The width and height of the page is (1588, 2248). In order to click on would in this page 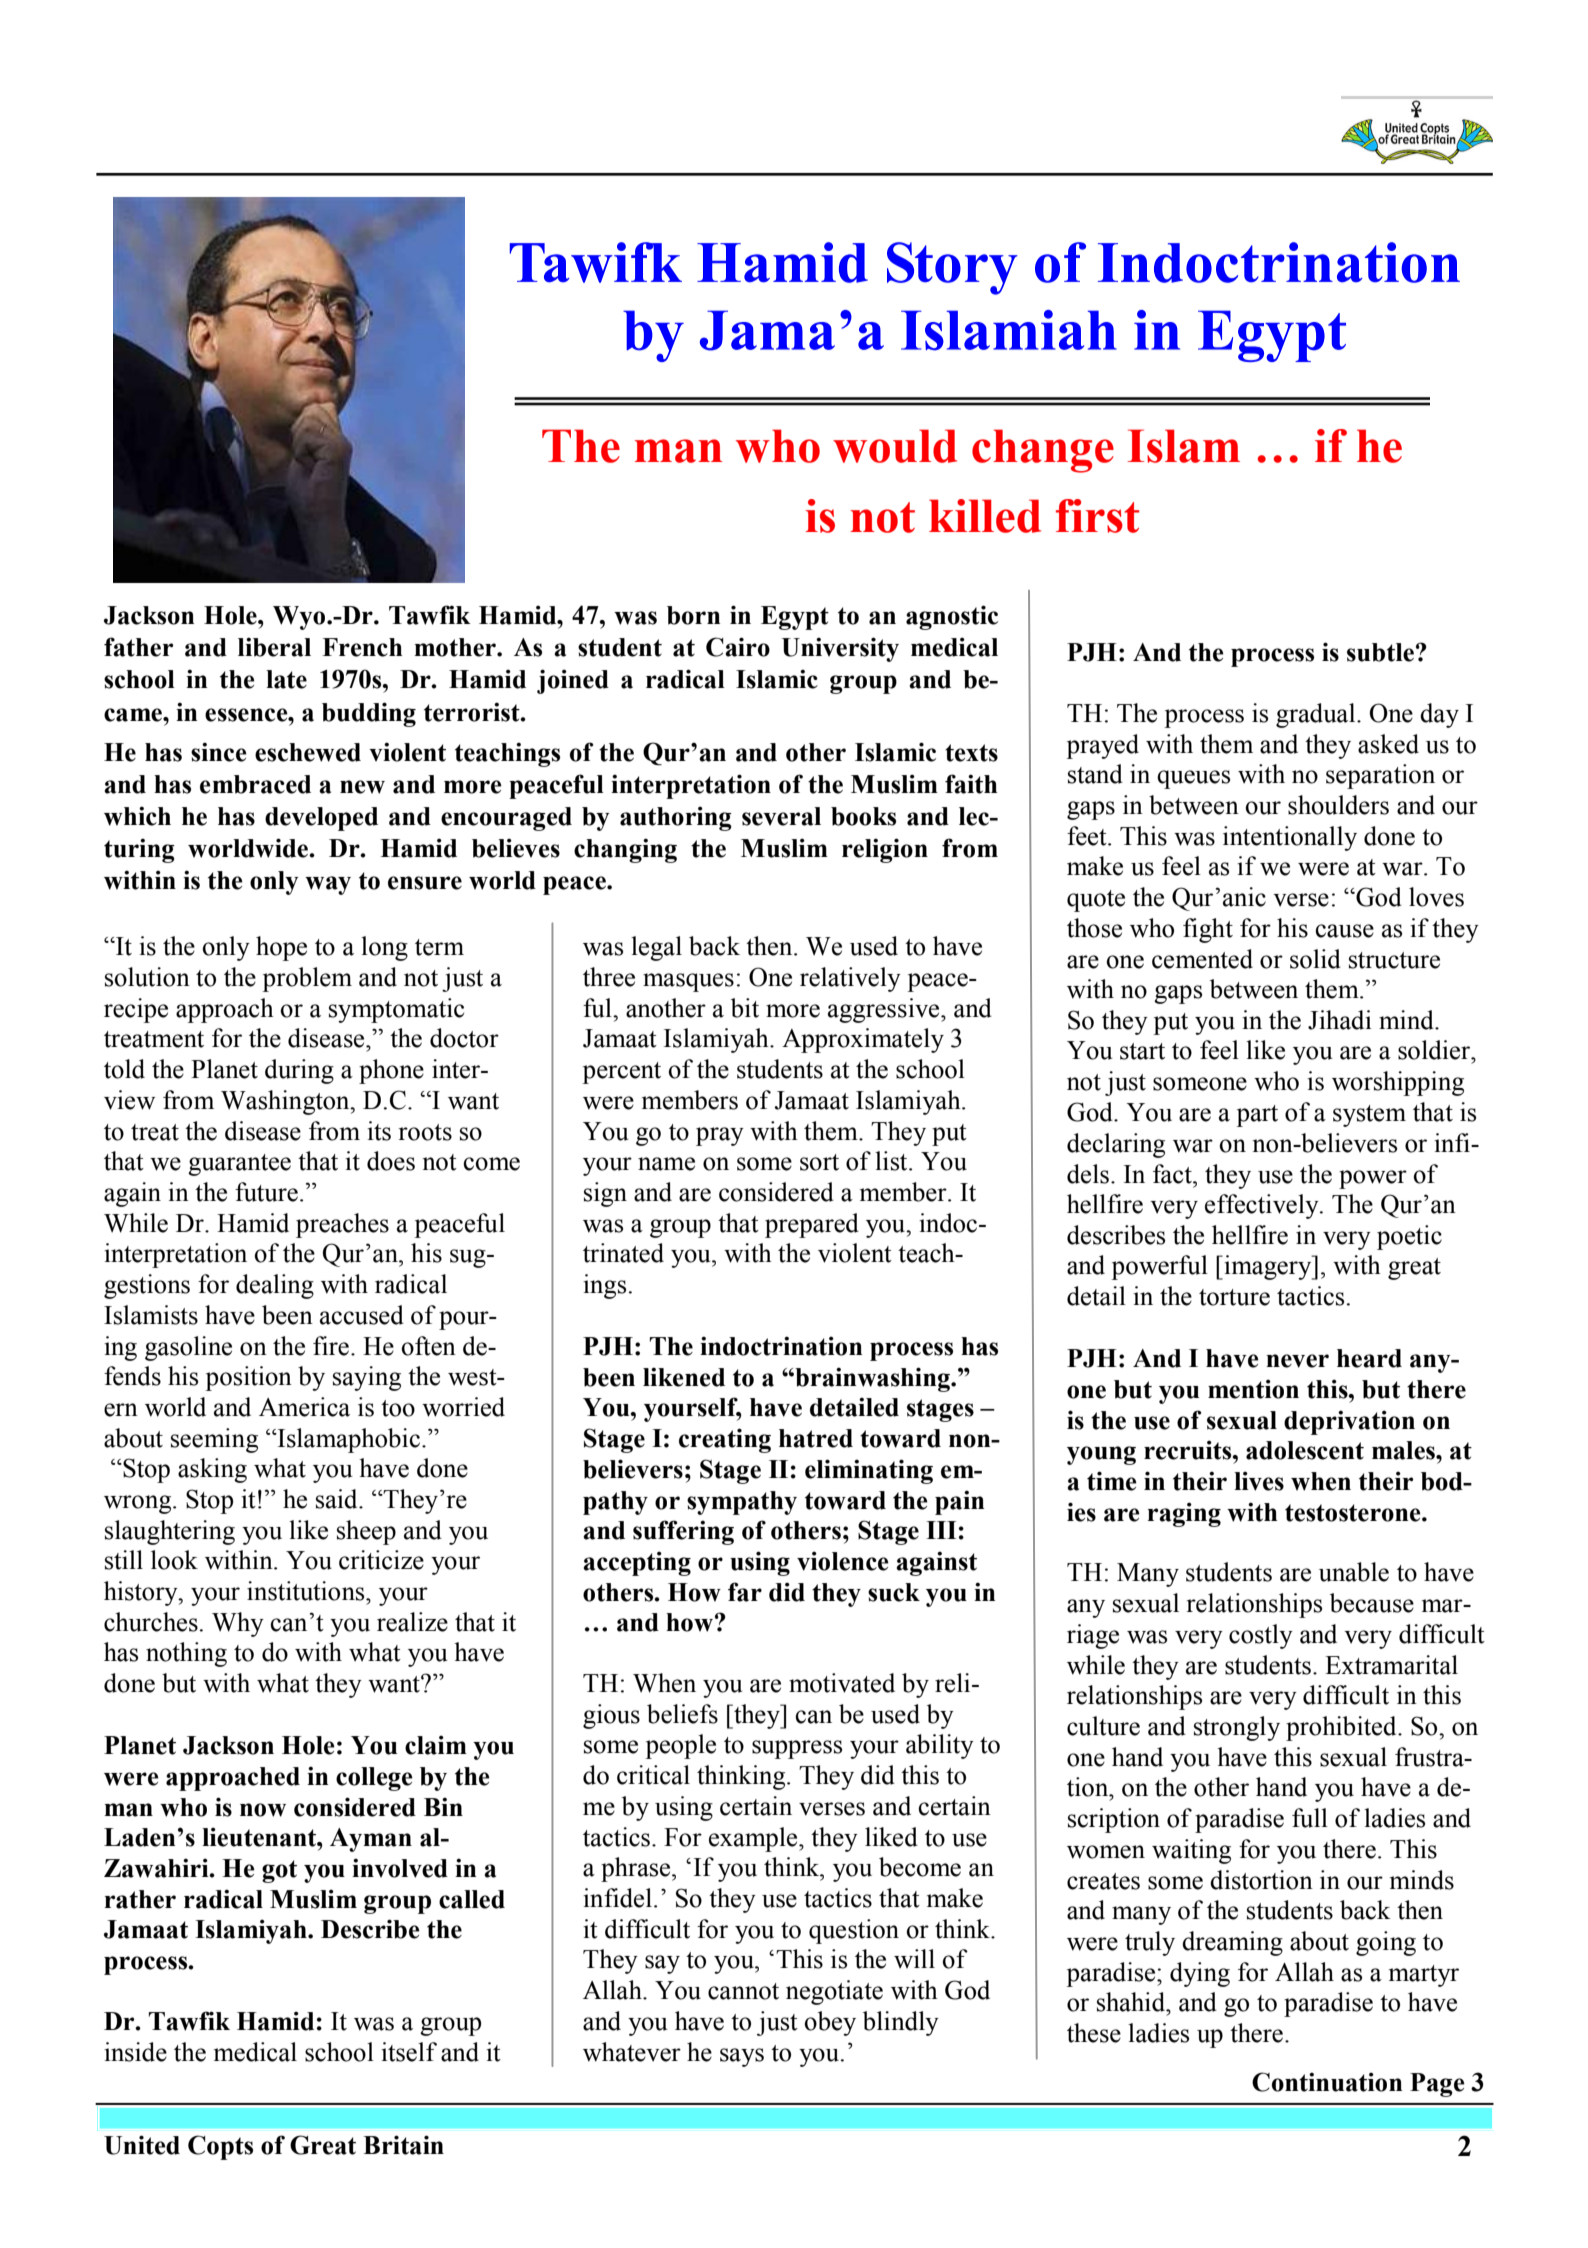, I will do `click(895, 446)`.
